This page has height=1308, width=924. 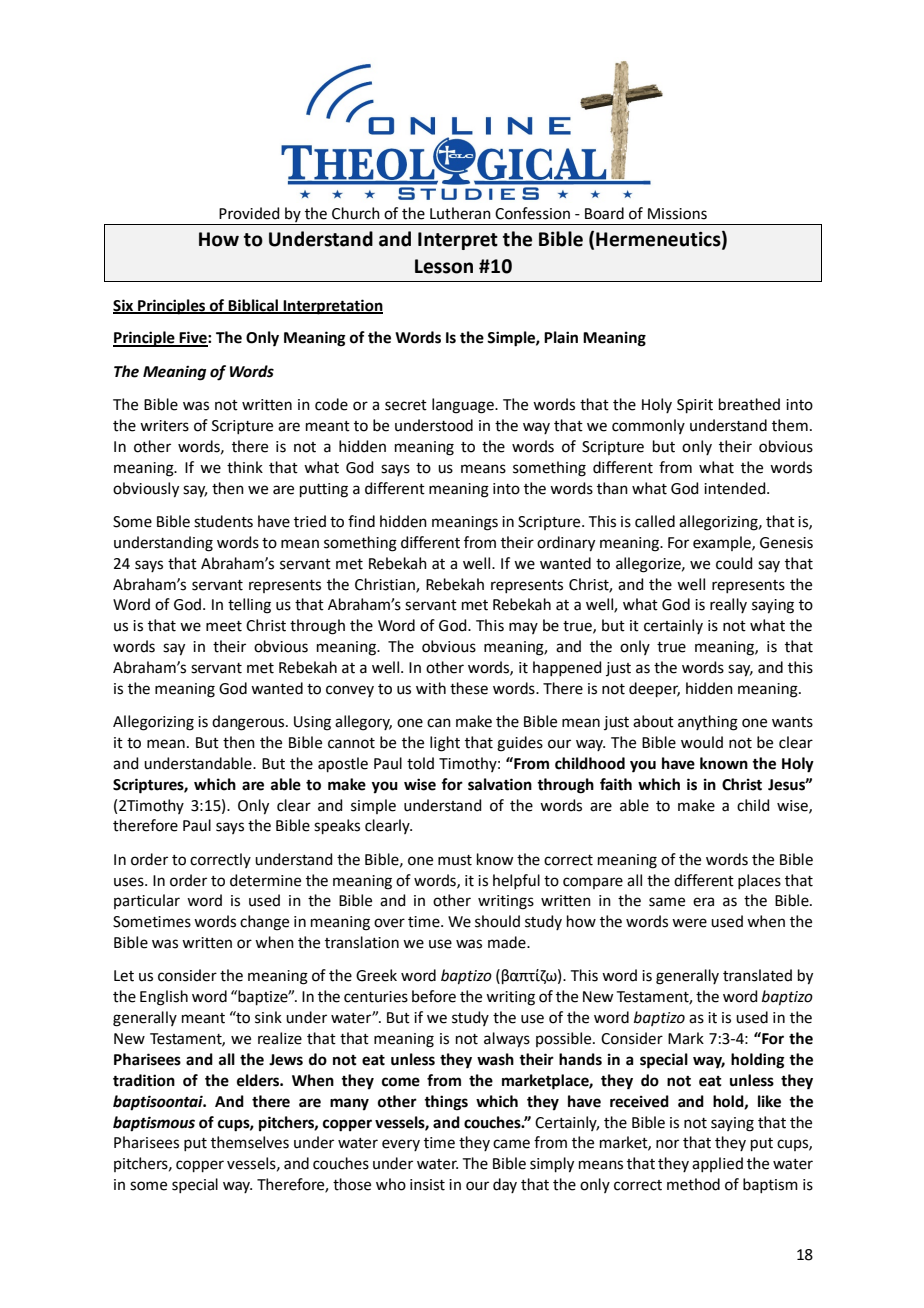 I want to click on Lesson, so click(x=444, y=266).
